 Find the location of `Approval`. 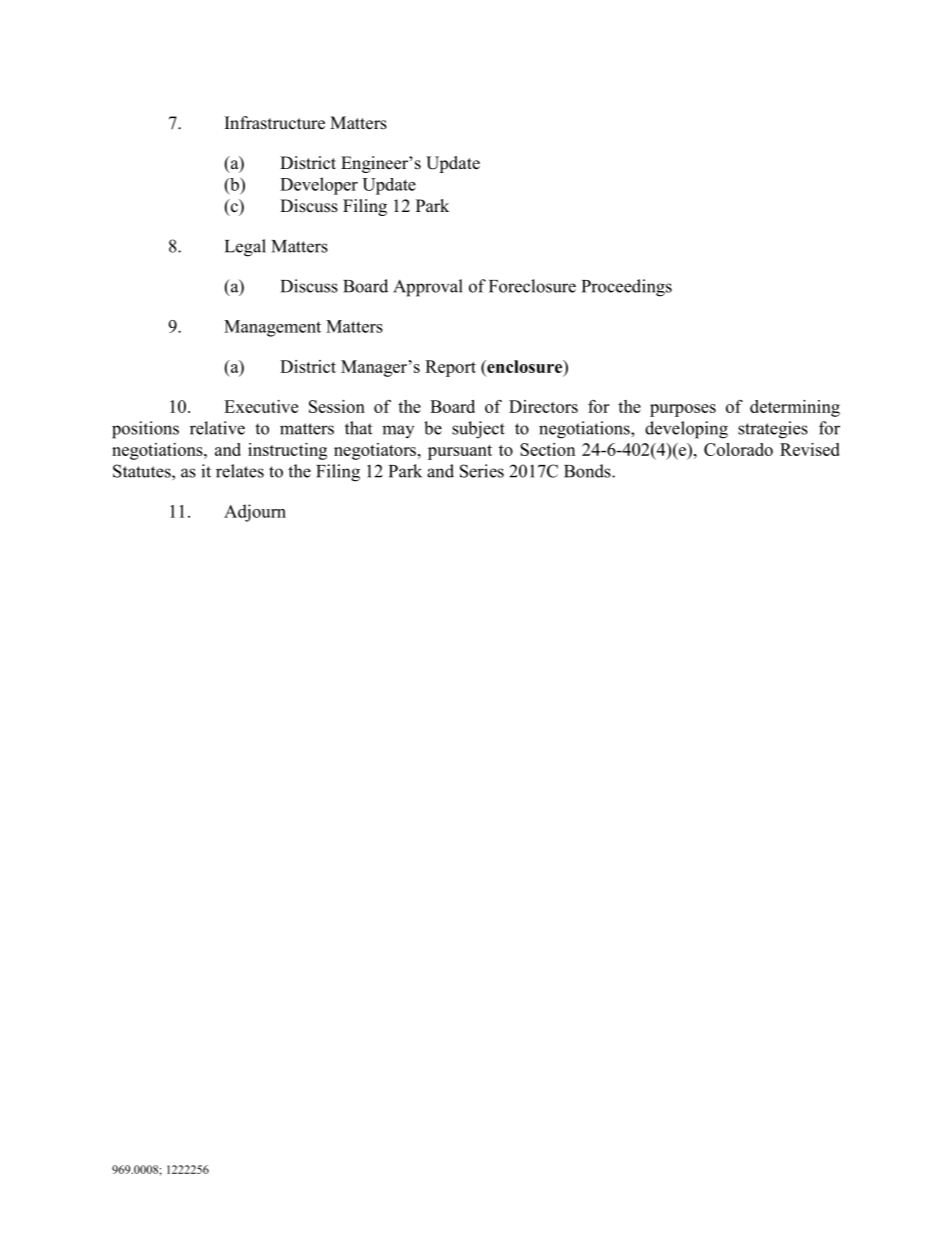

Approval is located at coordinates (428, 288).
